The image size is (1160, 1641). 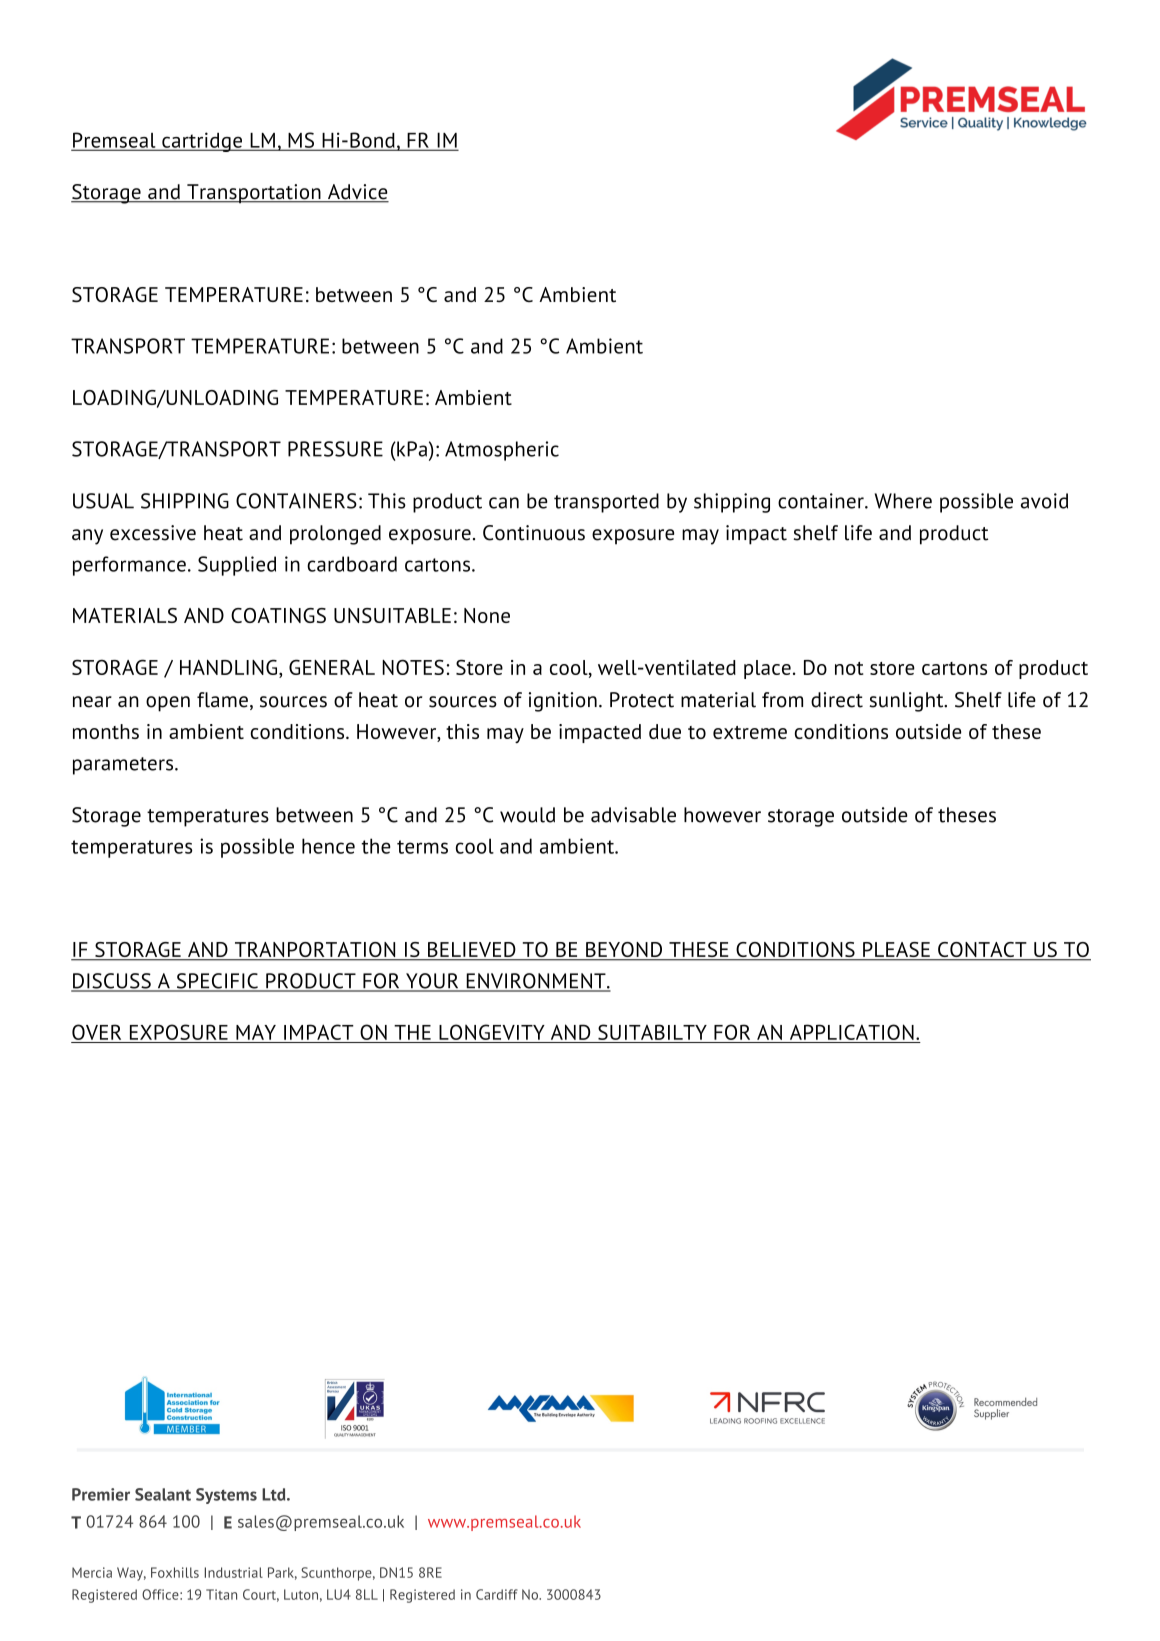 What do you see at coordinates (492, 1032) in the screenshot?
I see `LONGEVITY` at bounding box center [492, 1032].
